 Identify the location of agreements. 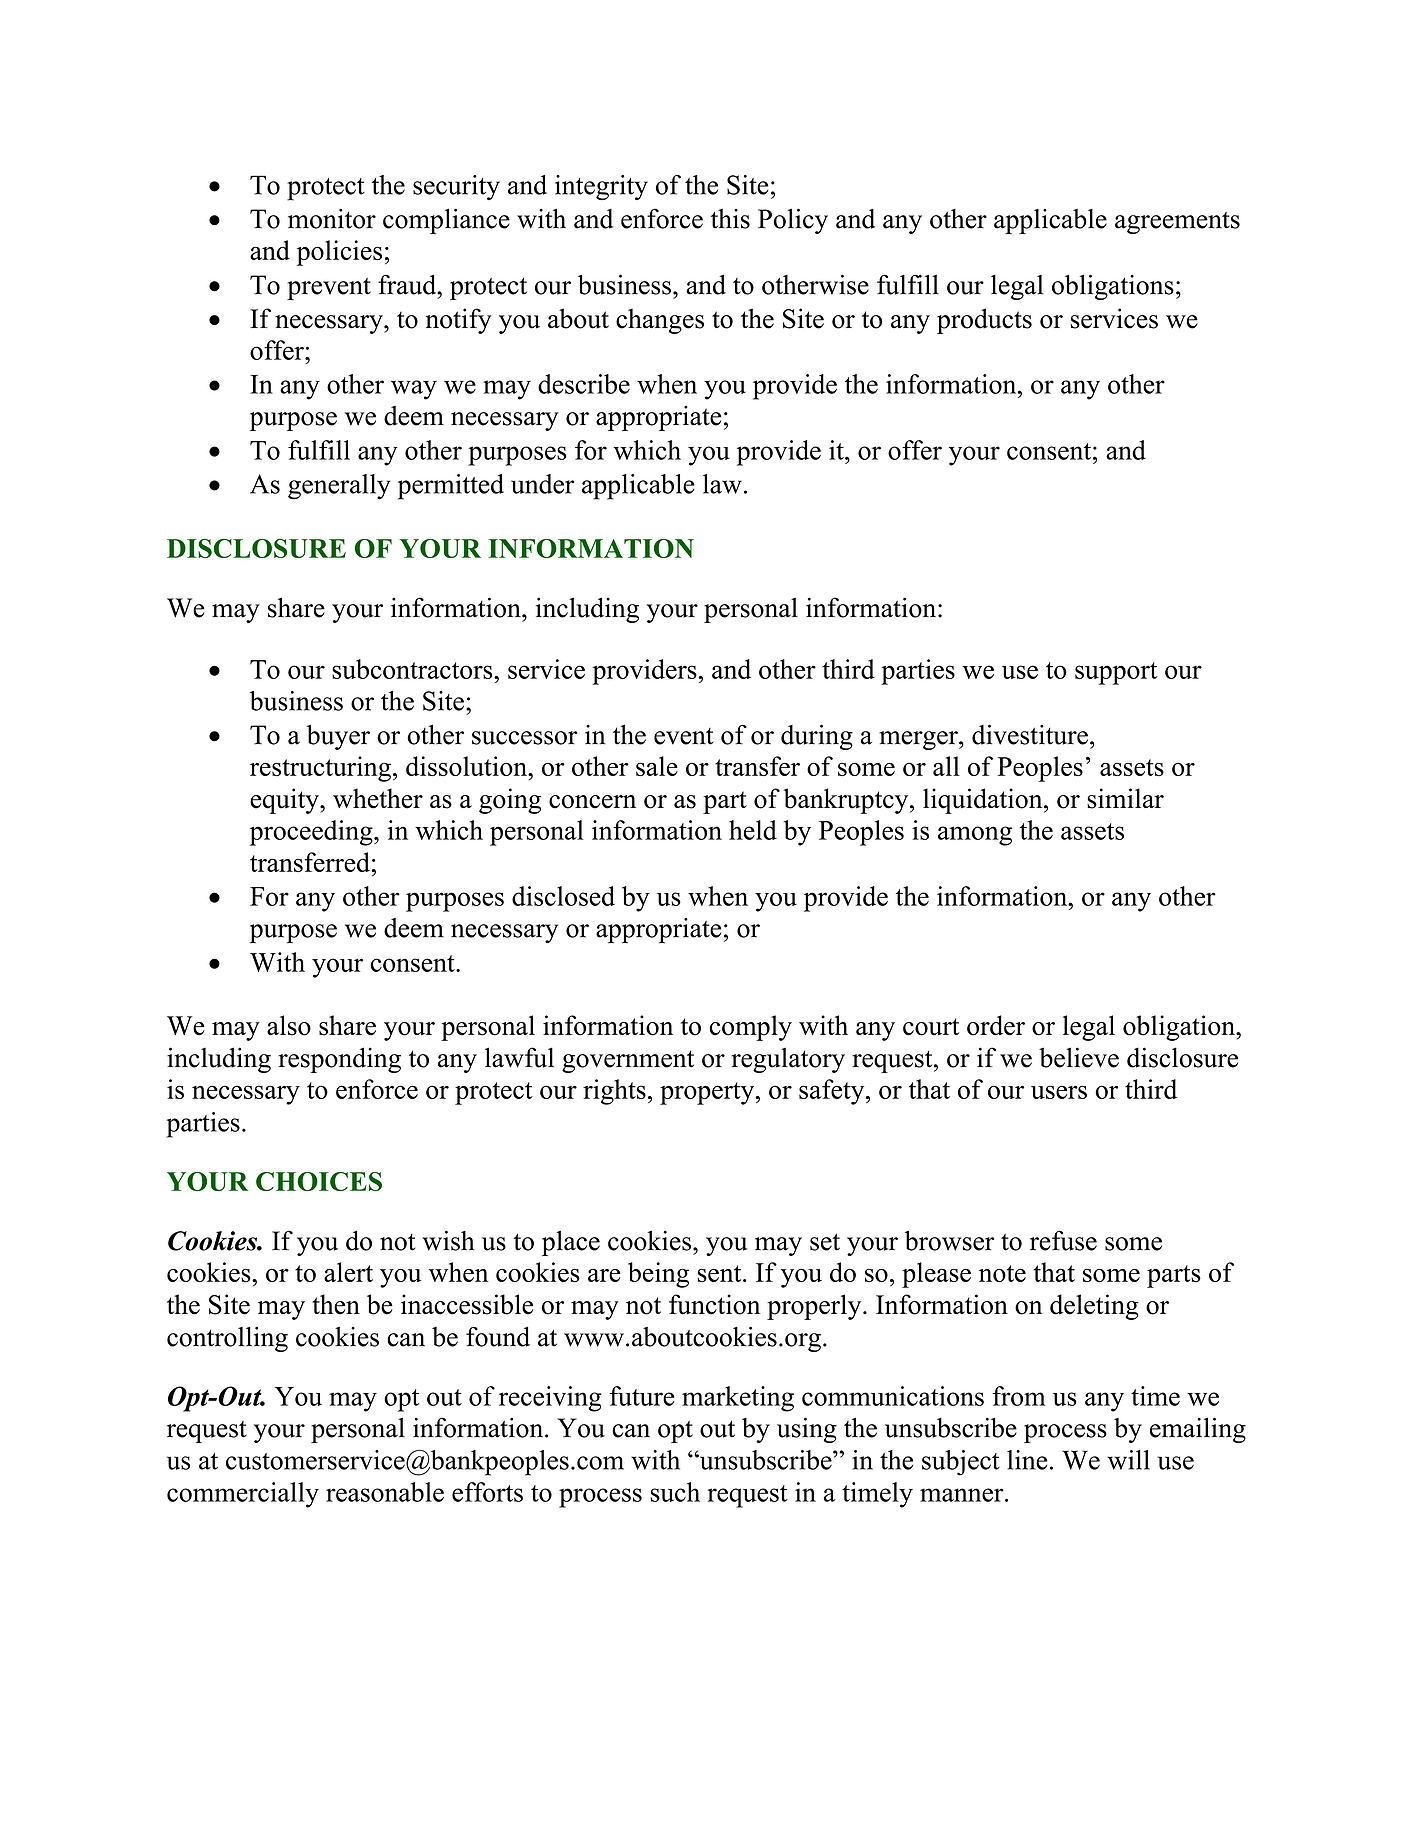
(1177, 223).
